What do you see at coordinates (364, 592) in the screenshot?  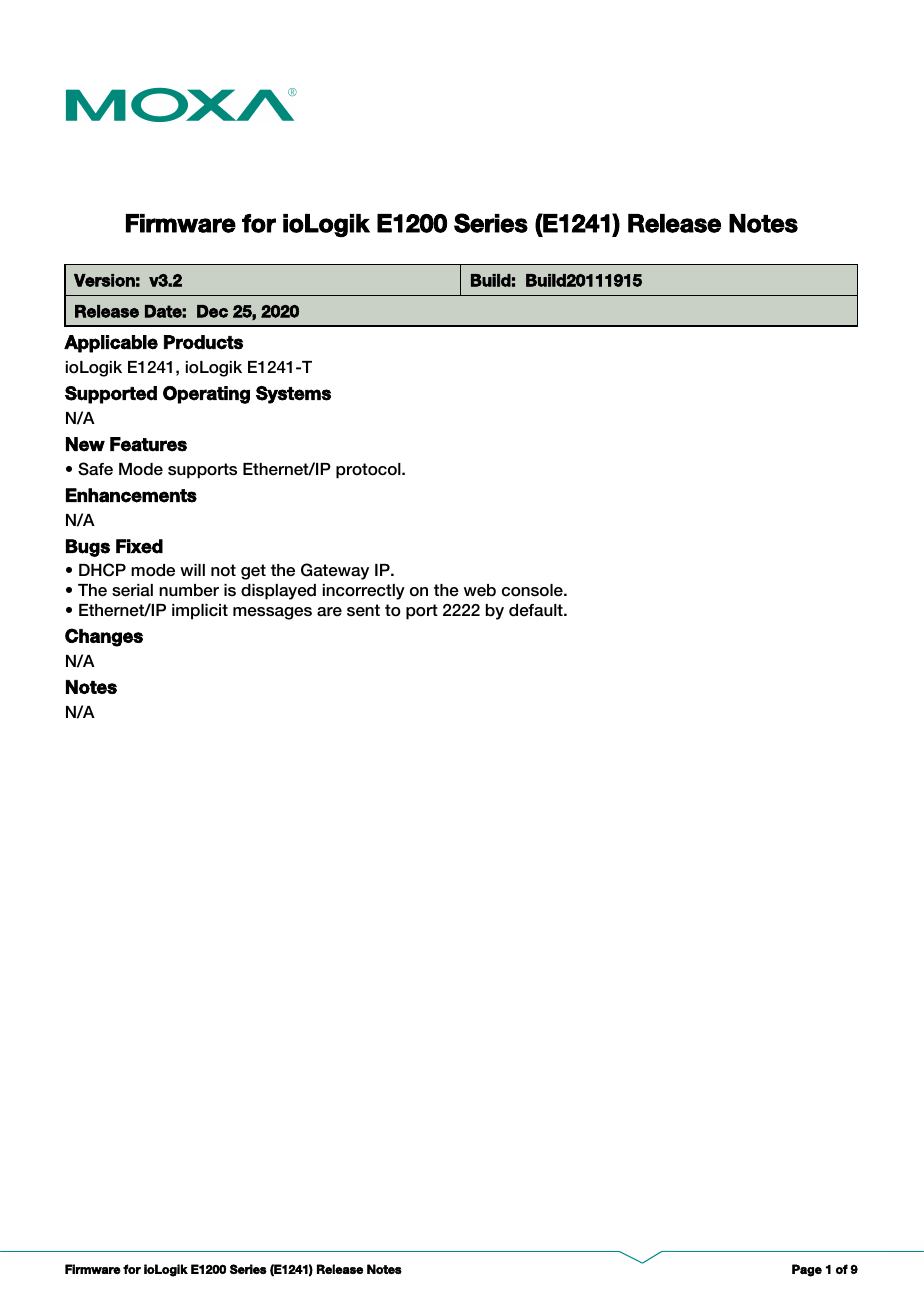 I see `incorrectly` at bounding box center [364, 592].
